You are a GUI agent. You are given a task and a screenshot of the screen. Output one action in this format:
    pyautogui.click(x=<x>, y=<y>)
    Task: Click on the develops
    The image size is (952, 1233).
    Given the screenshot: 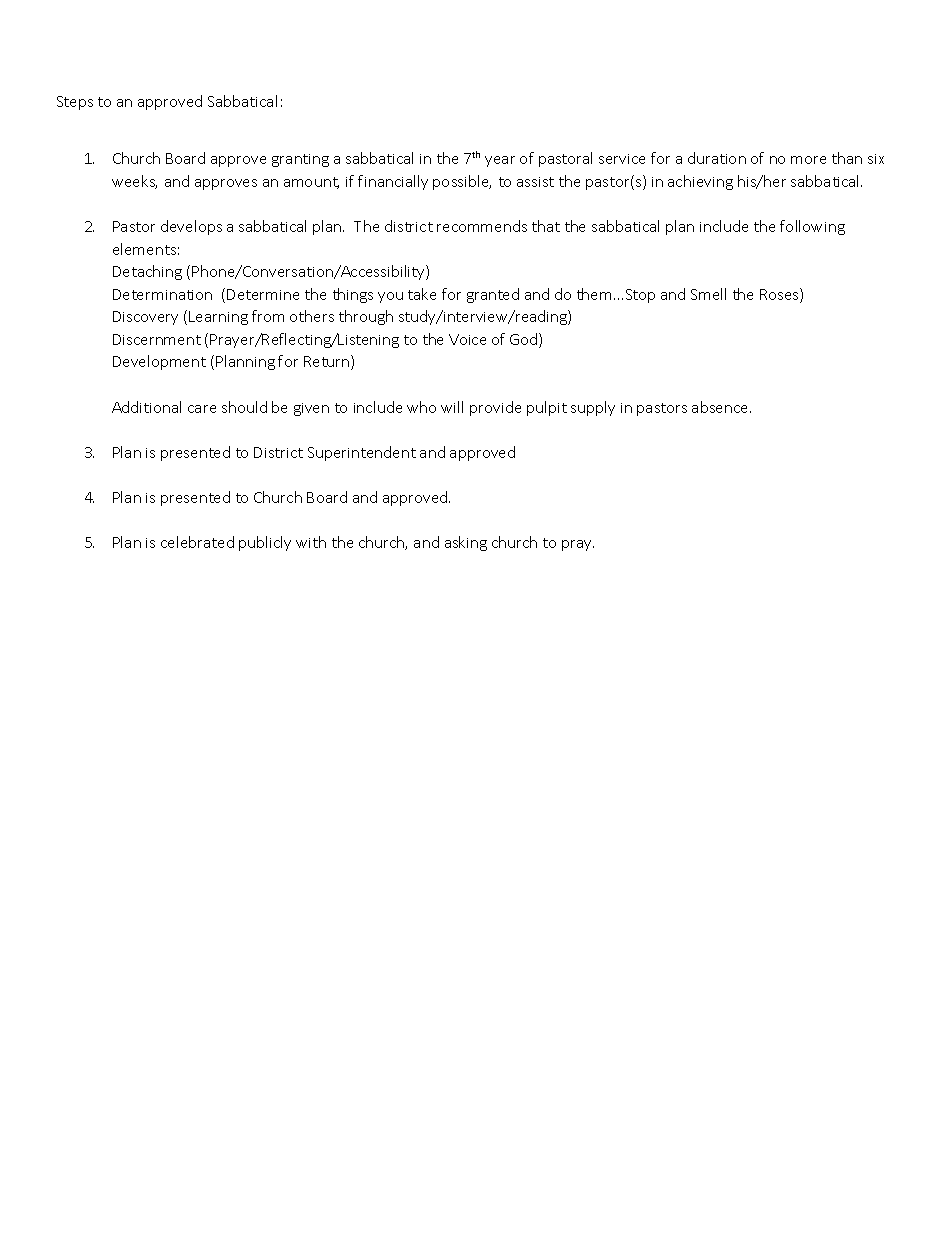 What is the action you would take?
    pyautogui.click(x=191, y=227)
